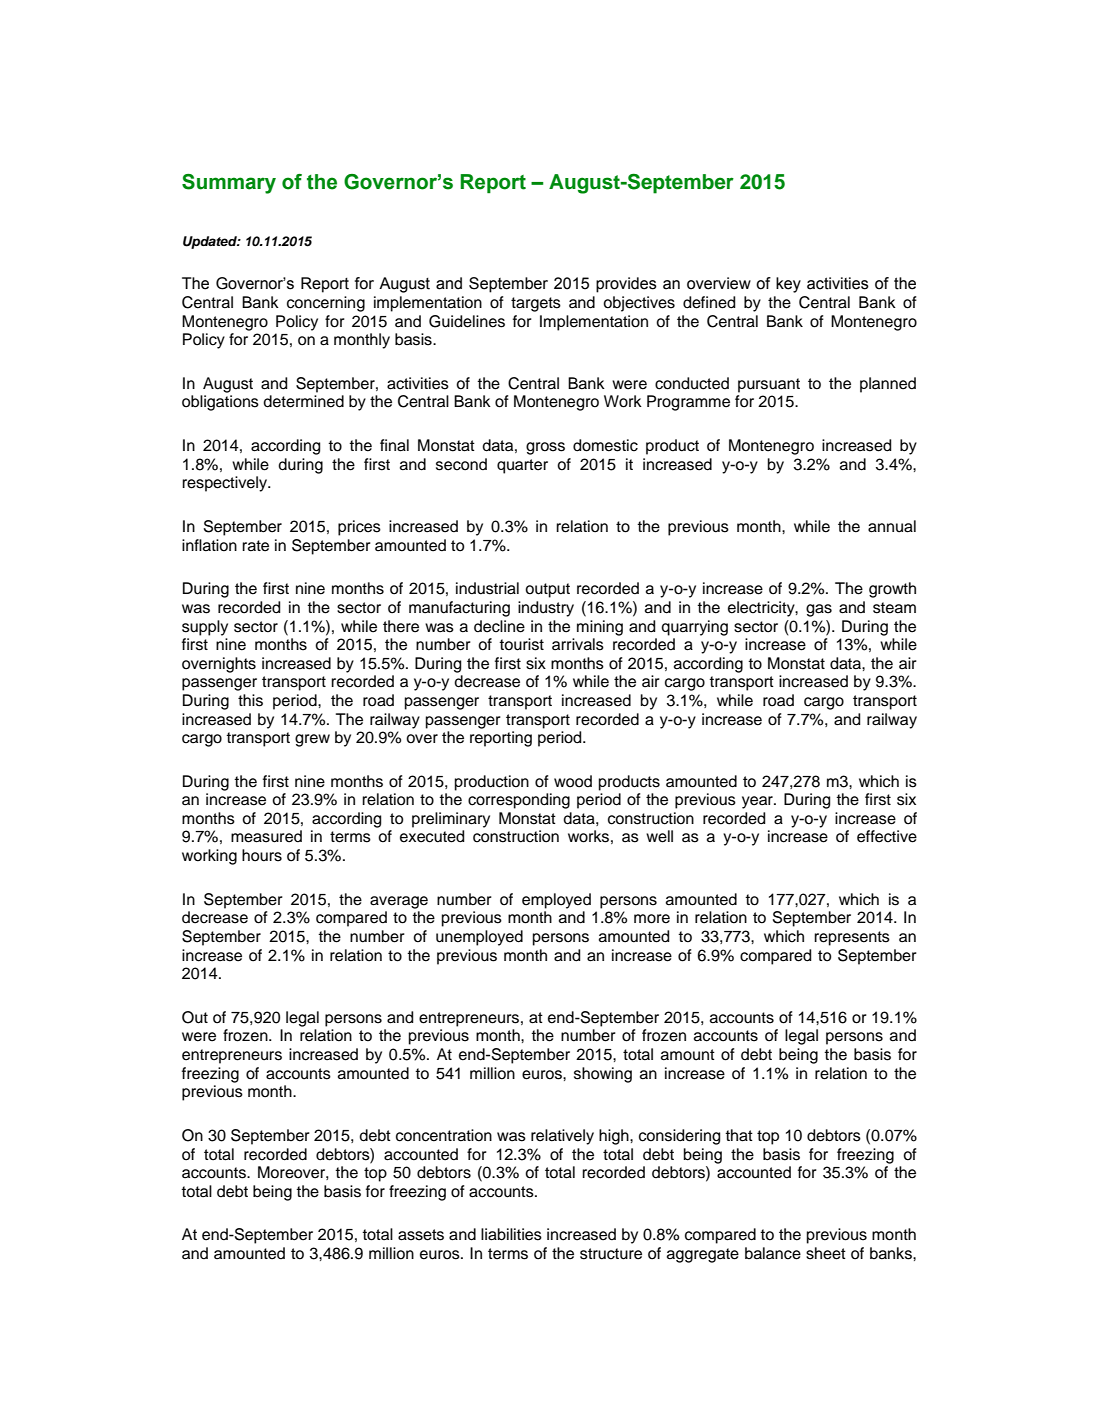 The width and height of the screenshot is (1099, 1422). What do you see at coordinates (573, 781) in the screenshot?
I see `wood` at bounding box center [573, 781].
